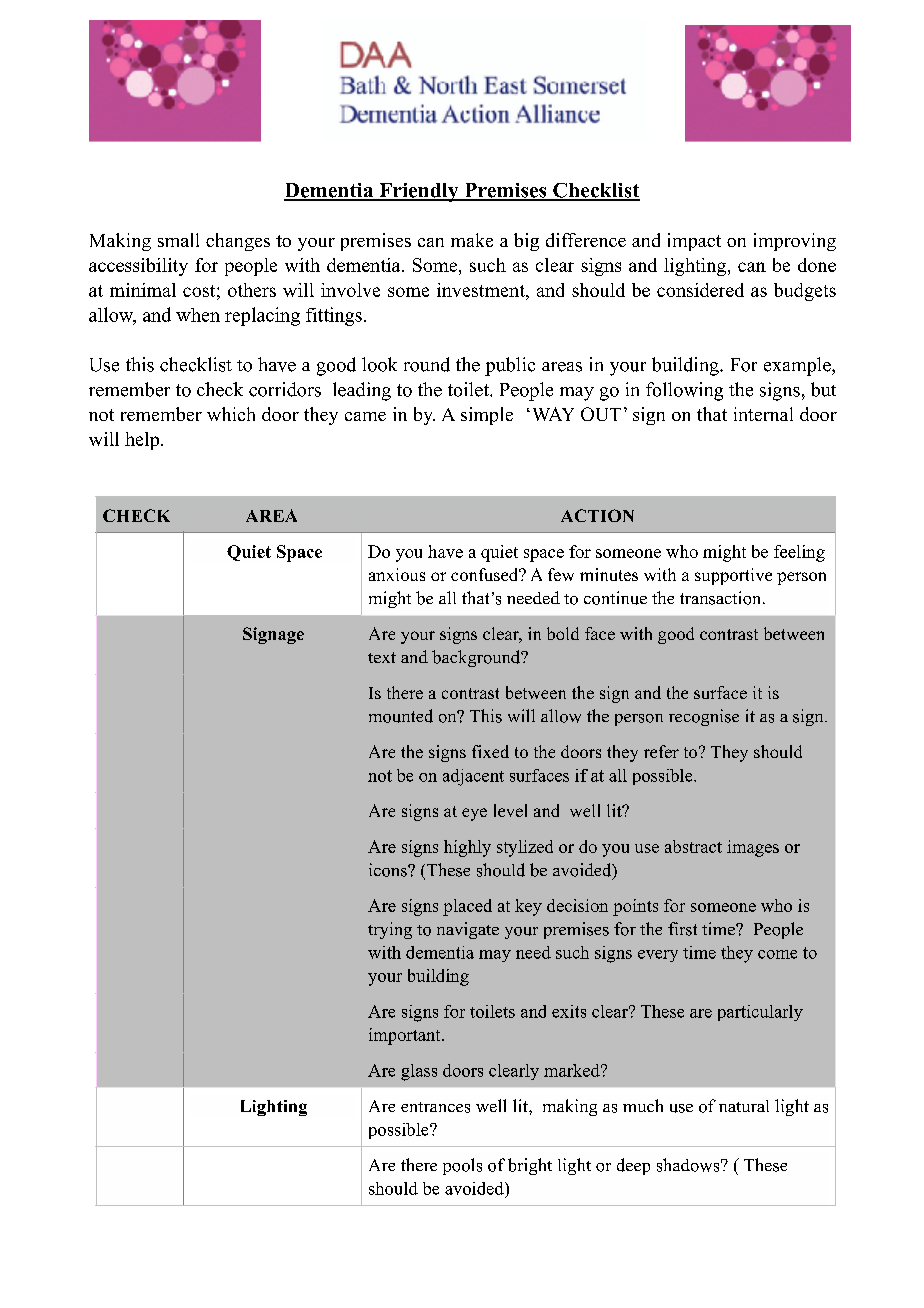 The width and height of the screenshot is (924, 1308). What do you see at coordinates (143, 441) in the screenshot?
I see `help` at bounding box center [143, 441].
